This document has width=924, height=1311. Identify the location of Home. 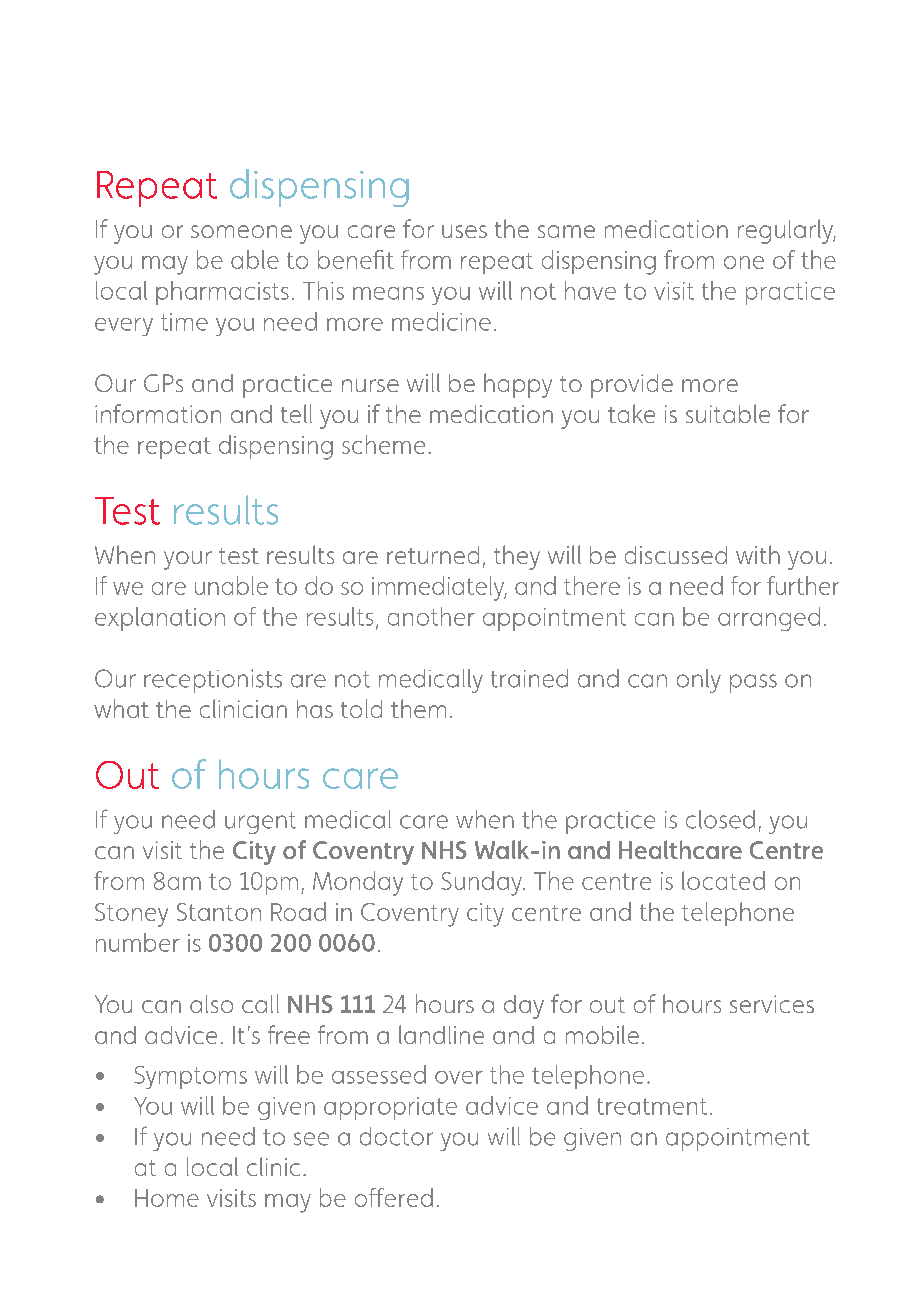
(167, 1198).
